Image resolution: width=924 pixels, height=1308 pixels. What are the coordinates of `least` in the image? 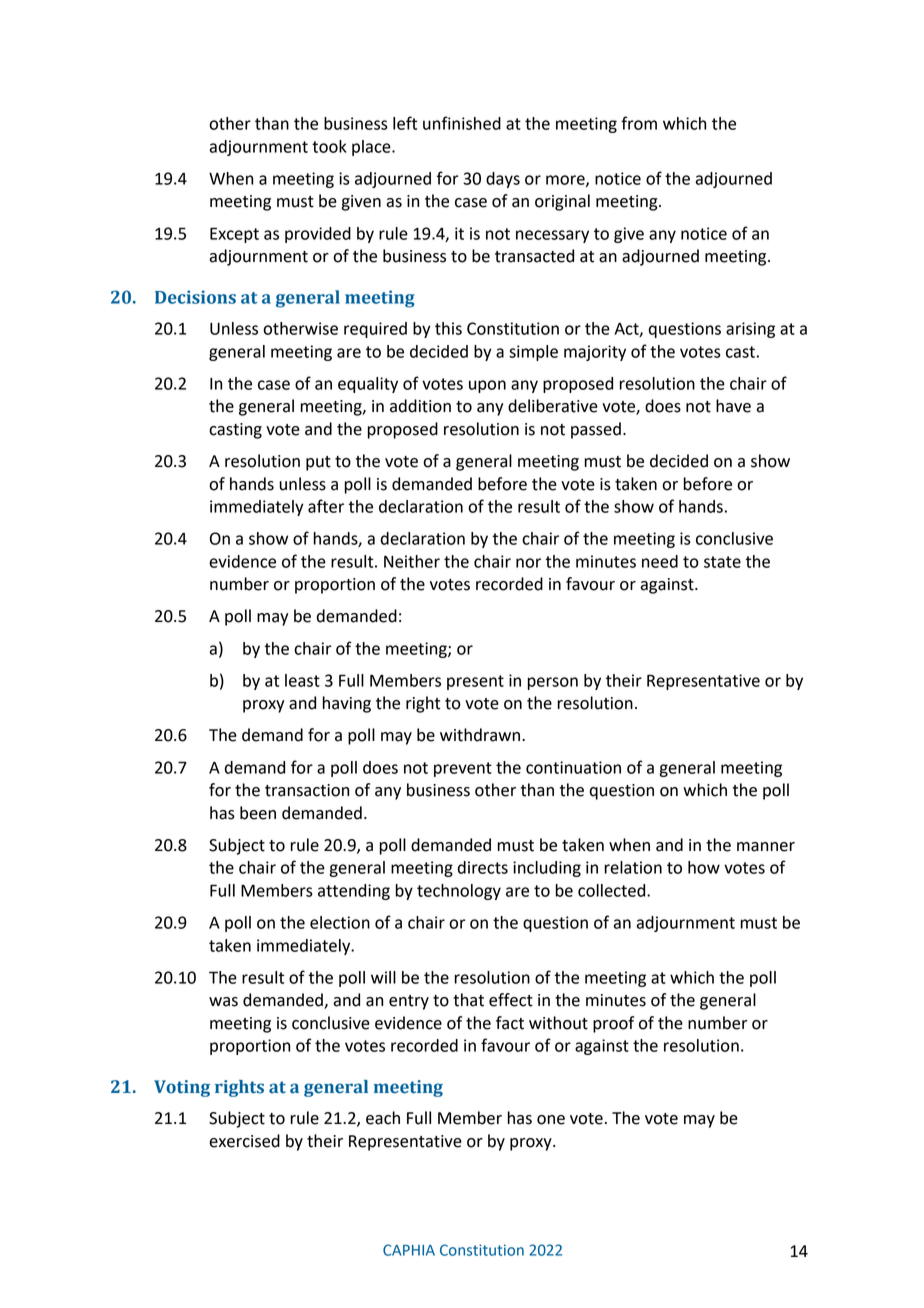 It's located at (302, 680).
